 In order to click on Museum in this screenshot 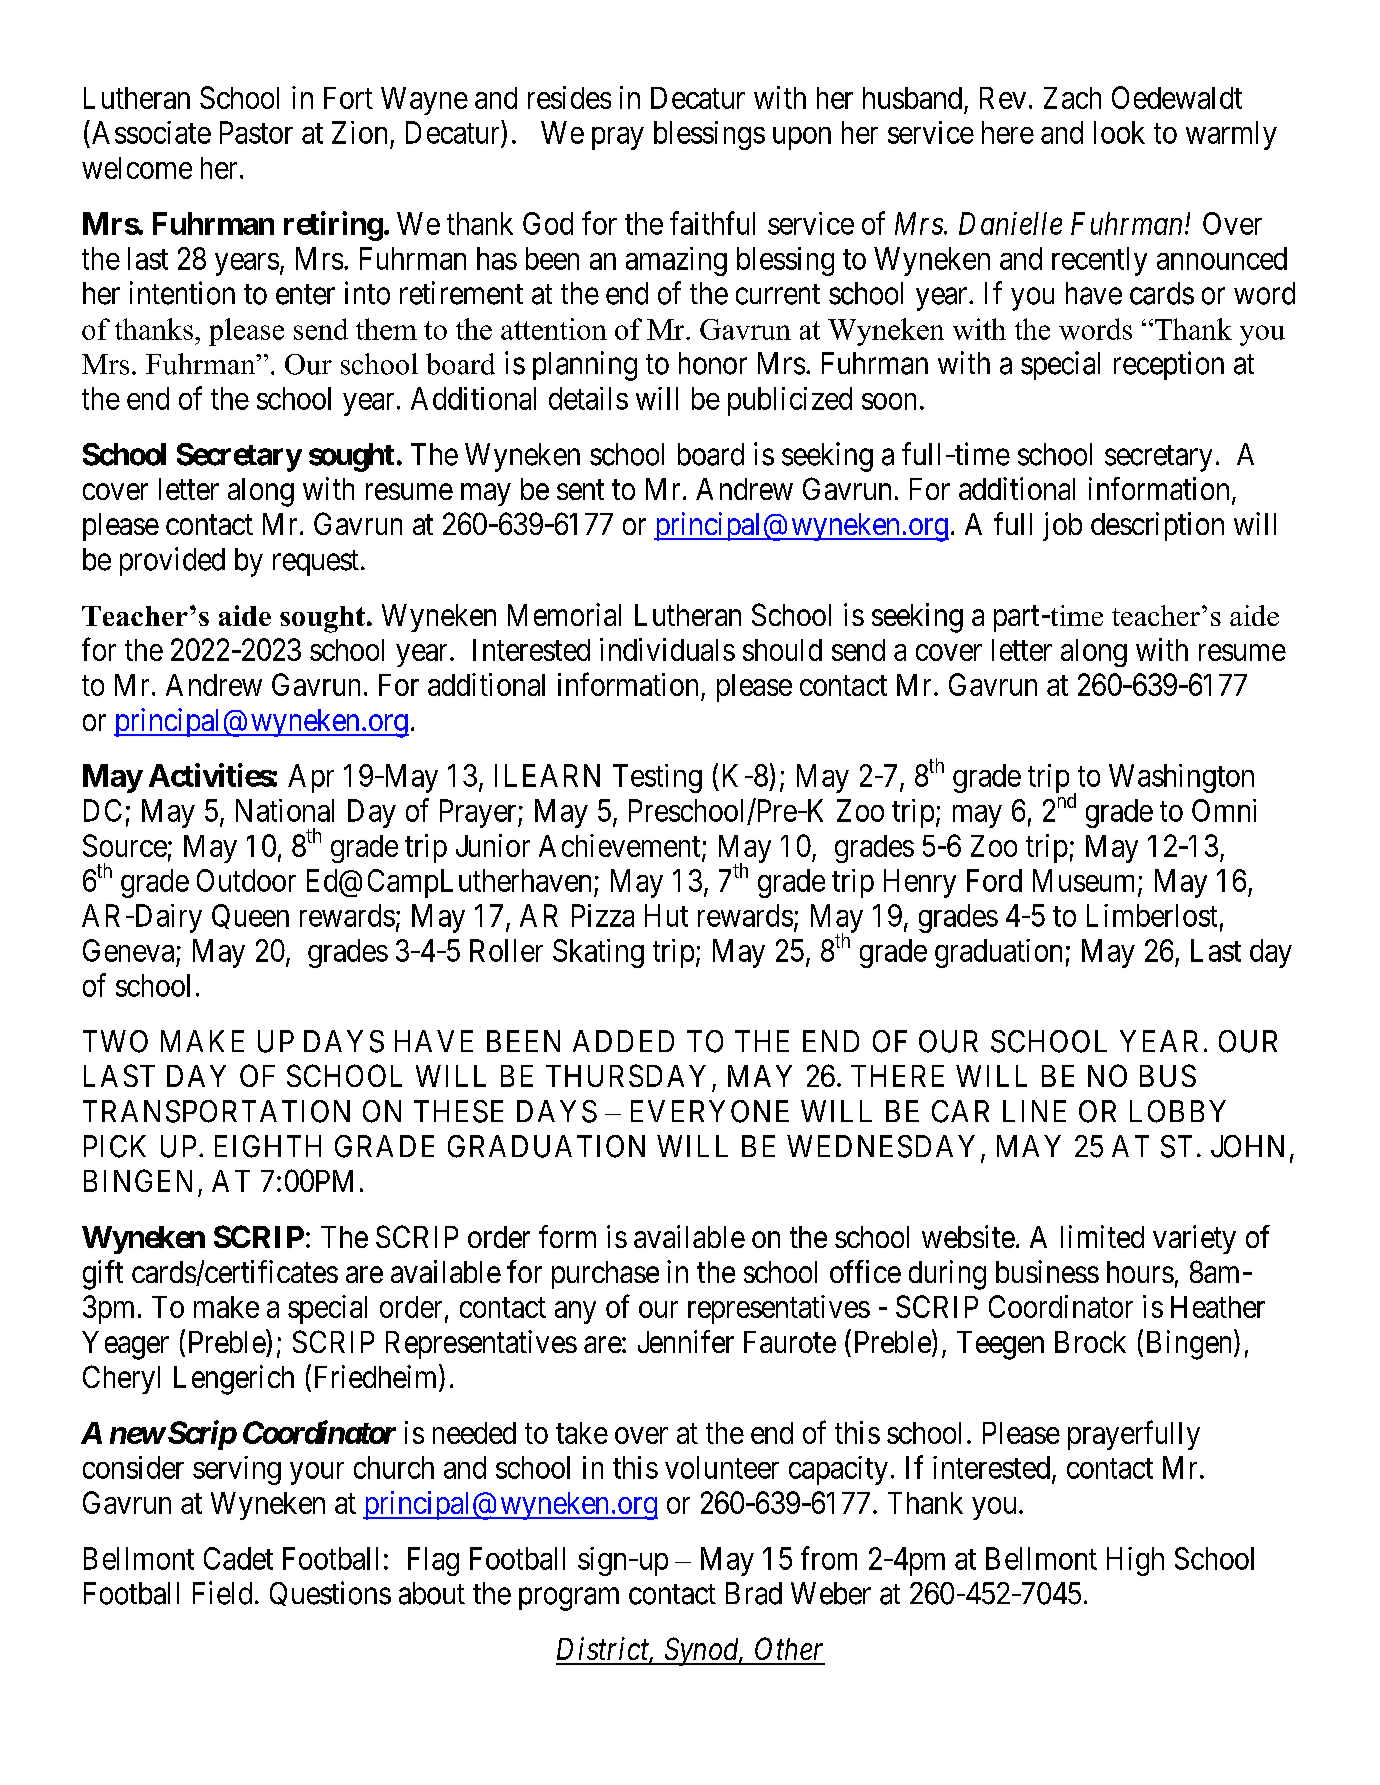, I will do `click(1086, 881)`.
